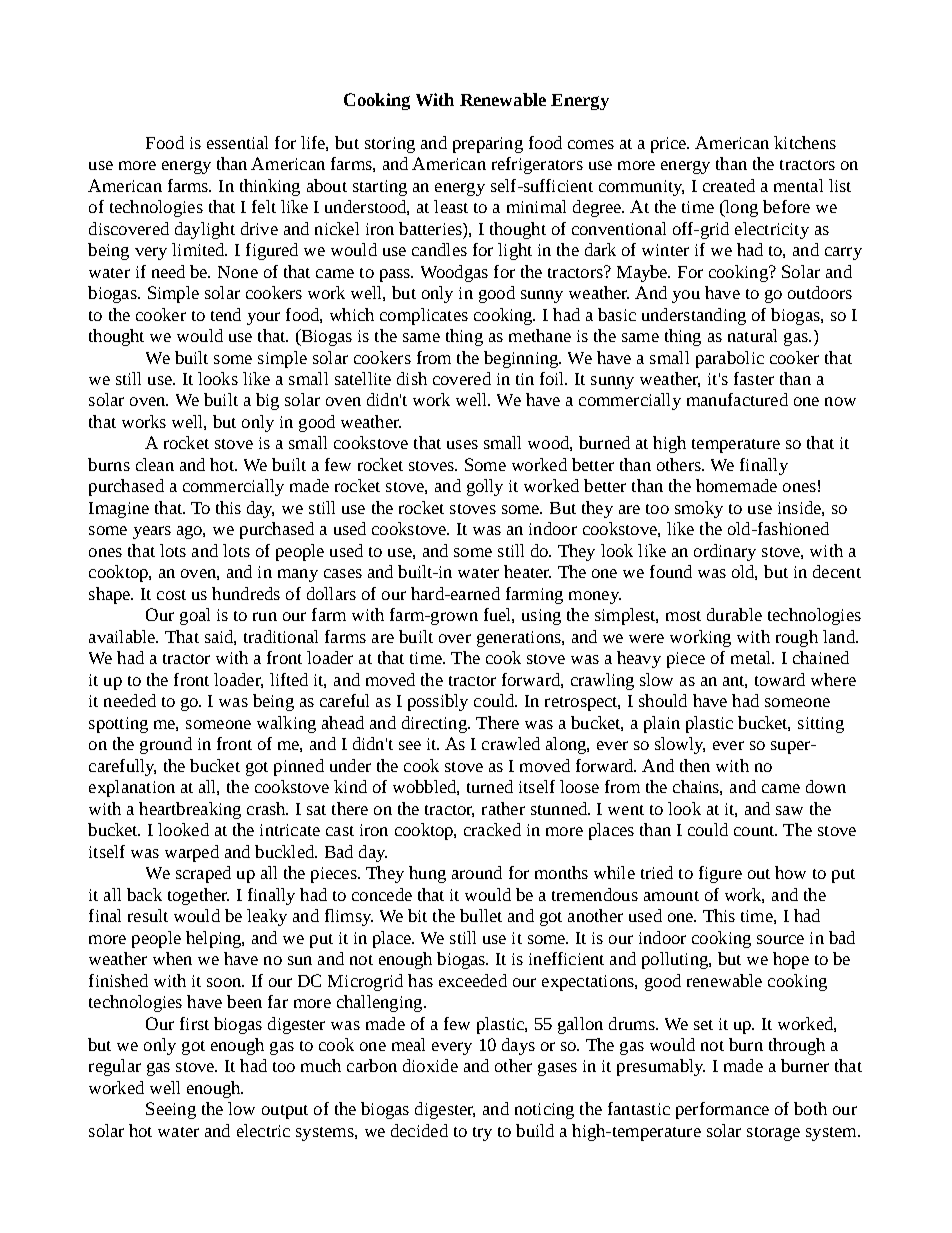 Image resolution: width=952 pixels, height=1233 pixels. What do you see at coordinates (488, 145) in the document?
I see `preparing` at bounding box center [488, 145].
